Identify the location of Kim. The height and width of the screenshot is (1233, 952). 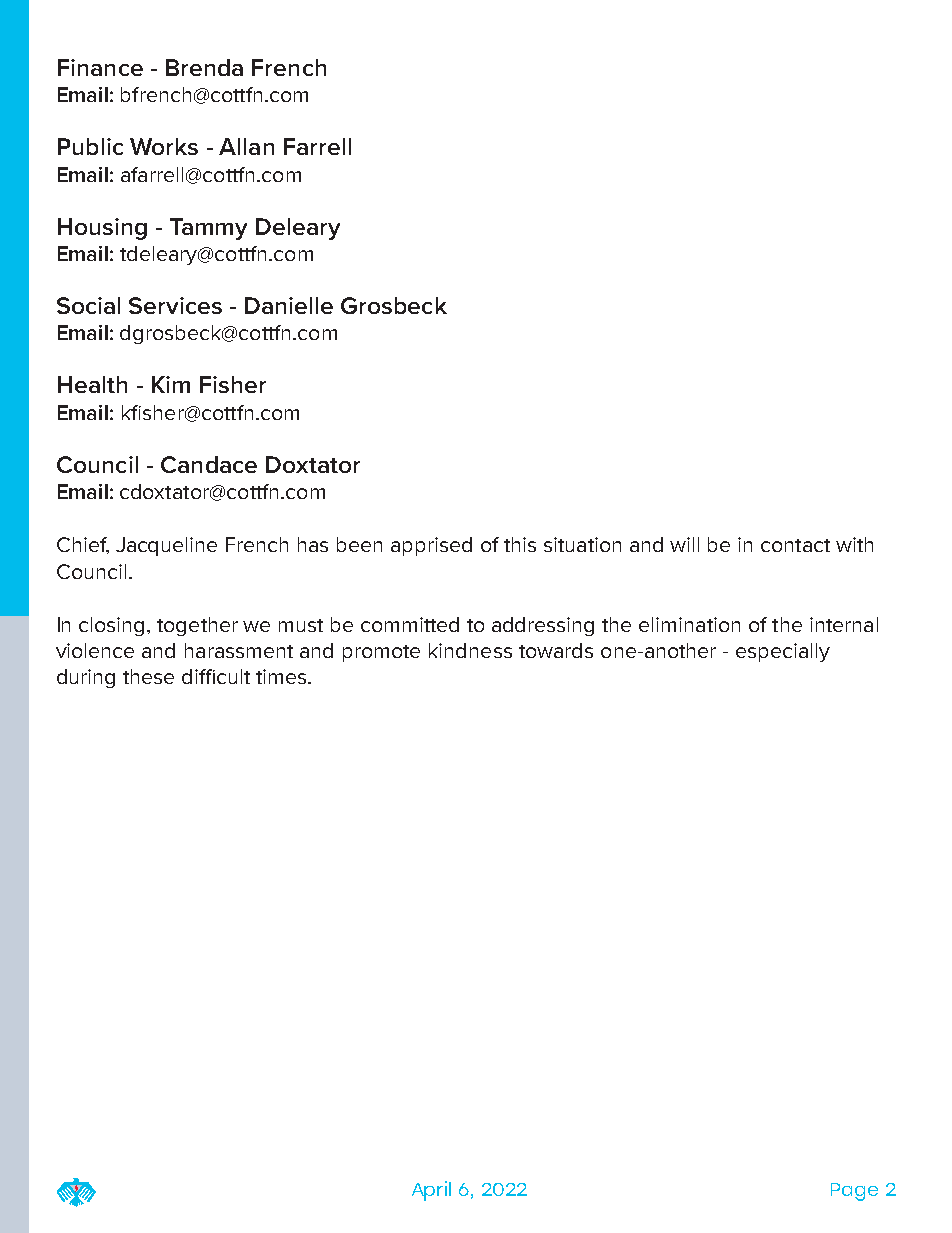
(171, 384).
